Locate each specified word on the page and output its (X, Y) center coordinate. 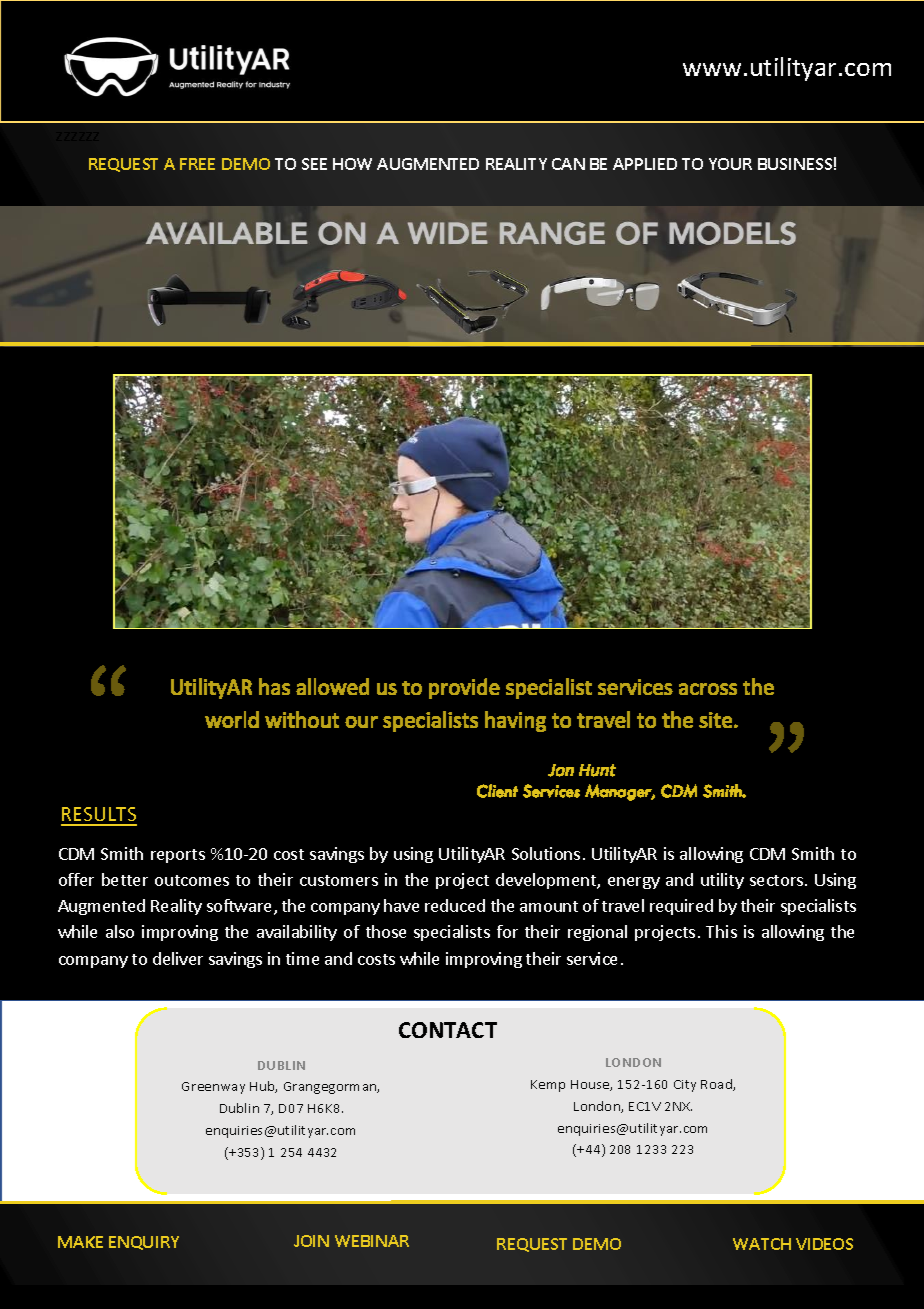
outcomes (192, 880)
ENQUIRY (144, 1243)
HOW (352, 164)
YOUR (730, 164)
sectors (778, 880)
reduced (455, 905)
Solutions (546, 853)
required (681, 907)
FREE (197, 164)
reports (178, 856)
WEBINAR (372, 1241)
